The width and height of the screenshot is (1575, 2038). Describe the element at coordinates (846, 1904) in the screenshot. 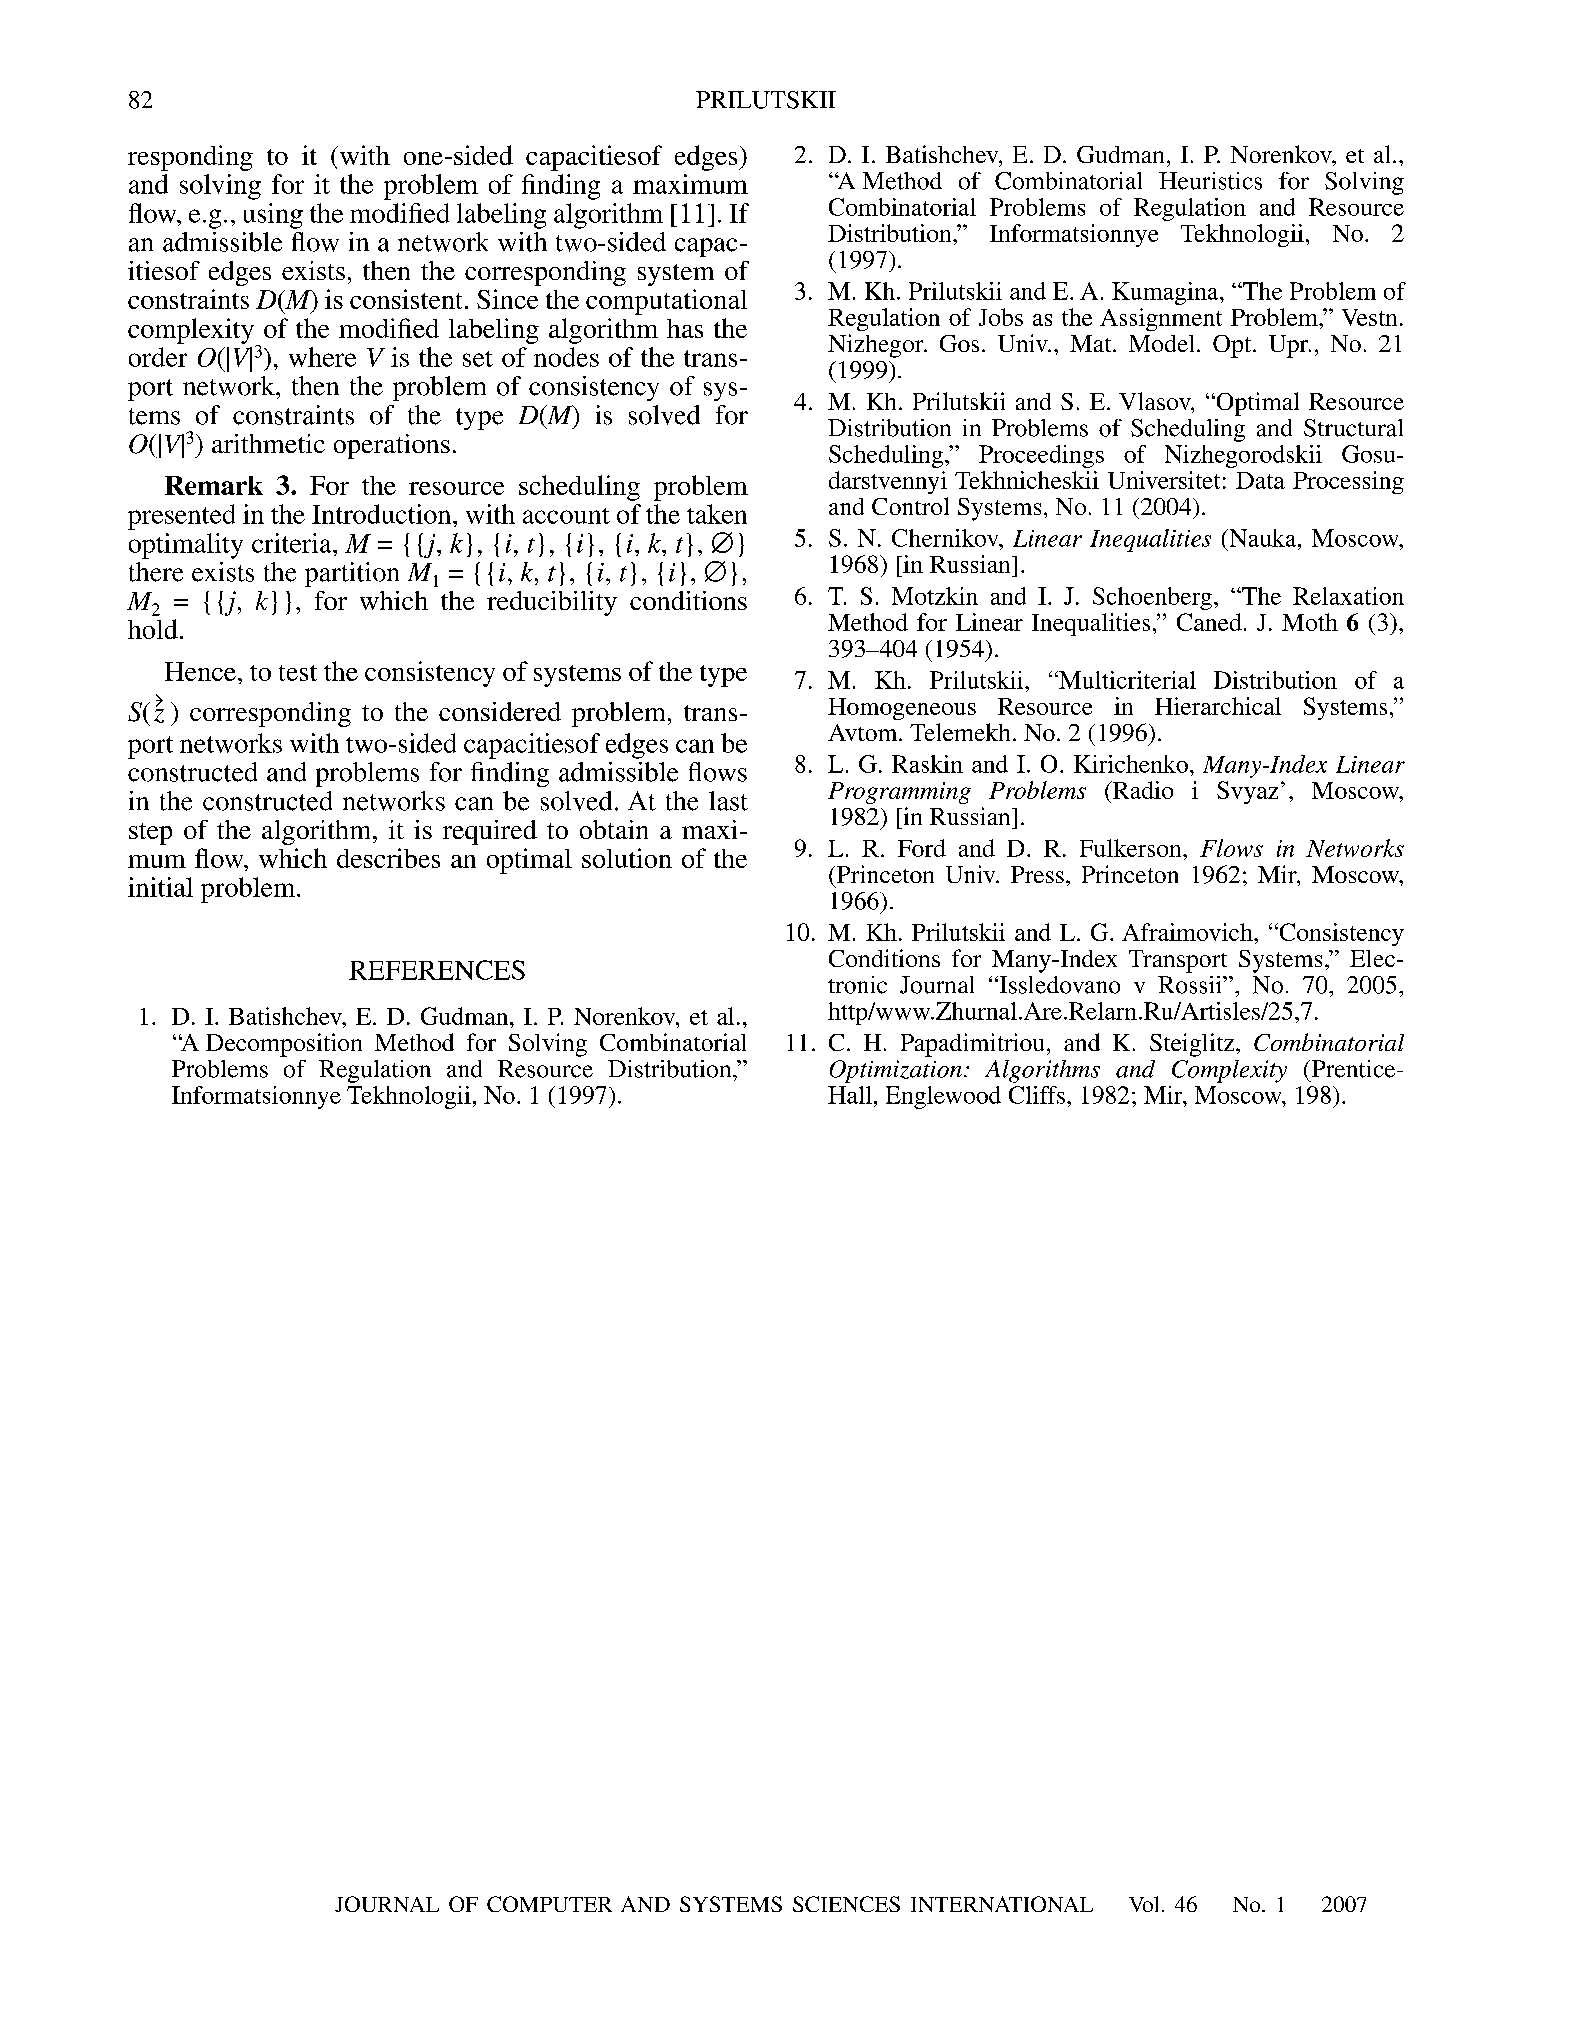

I see `SCIENCES` at that location.
